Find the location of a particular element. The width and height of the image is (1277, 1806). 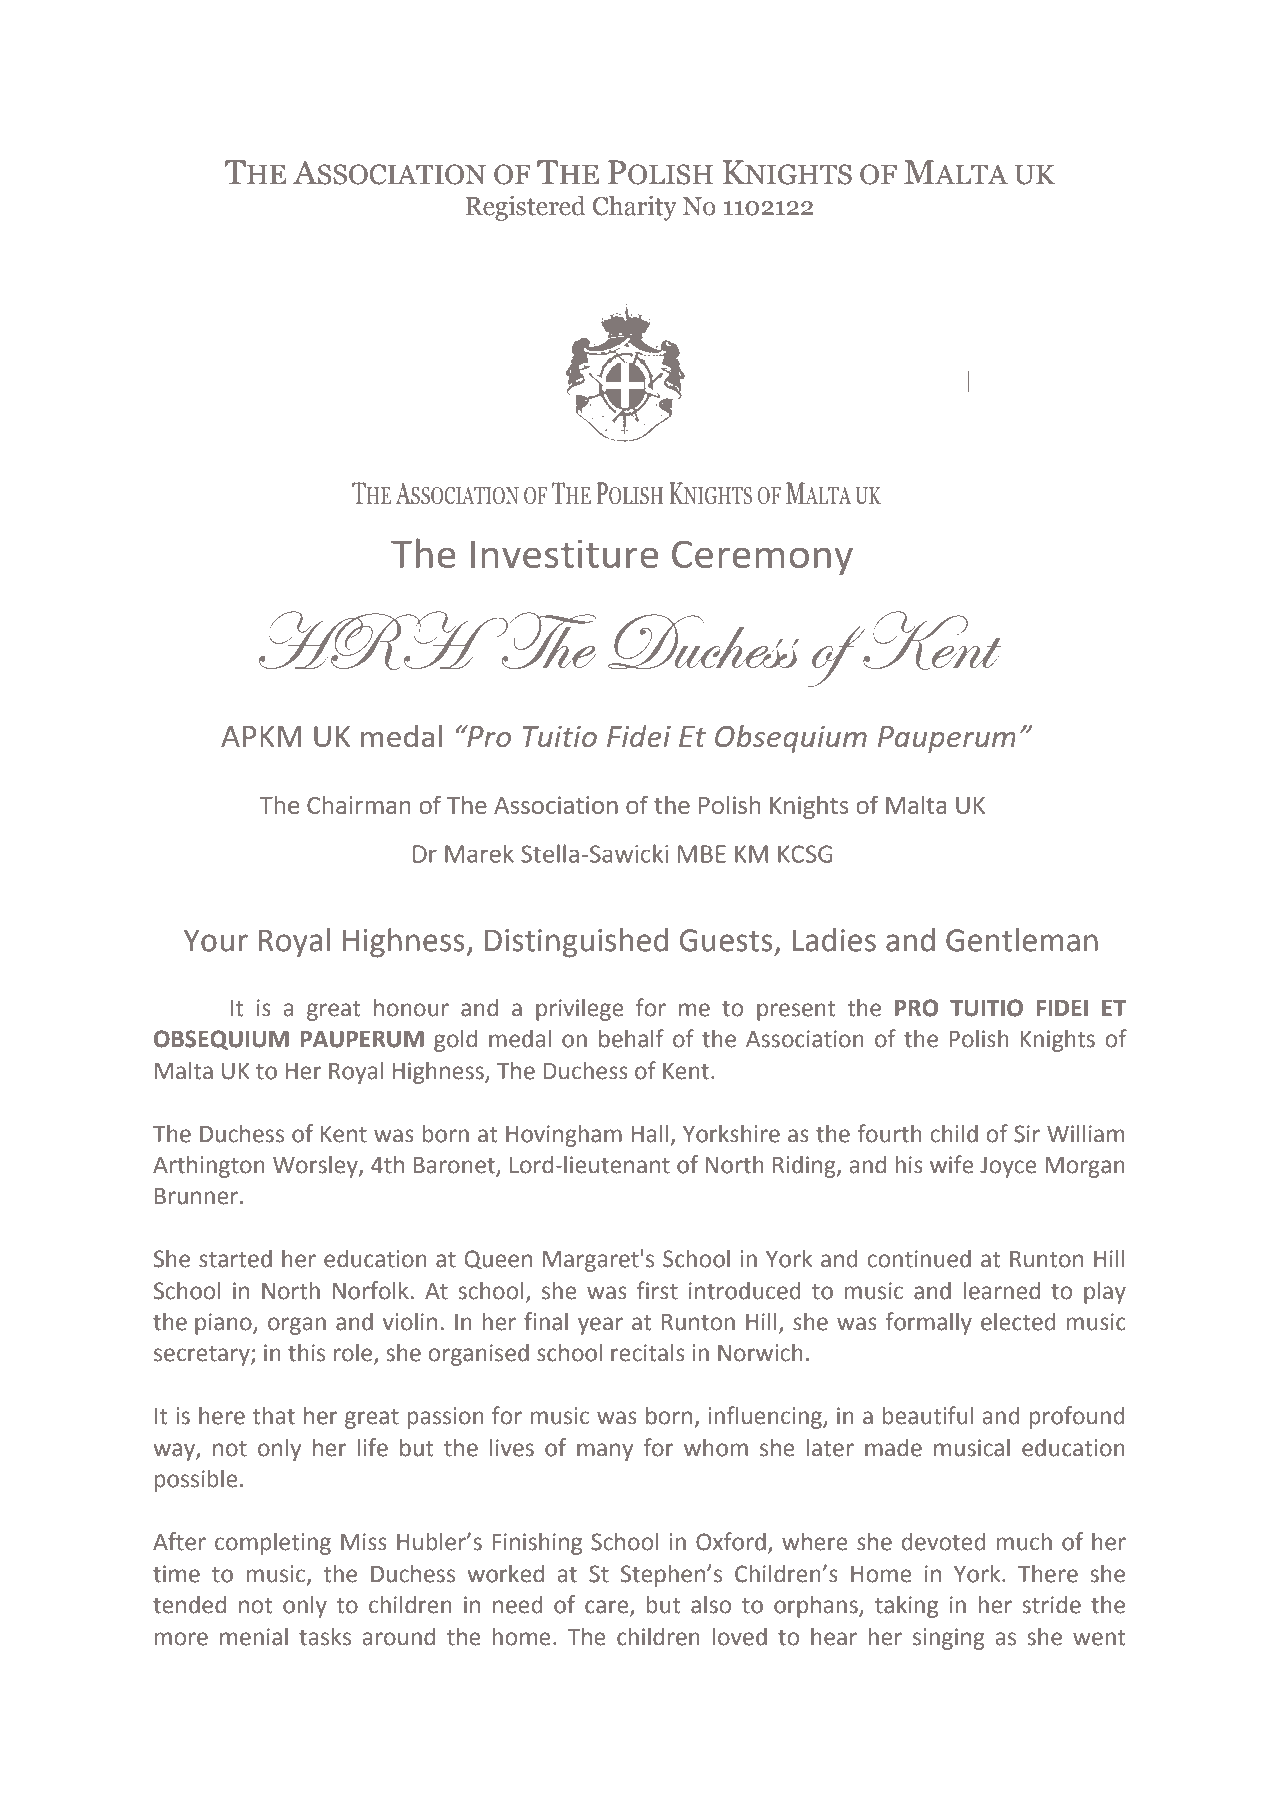

Charity is located at coordinates (635, 208).
